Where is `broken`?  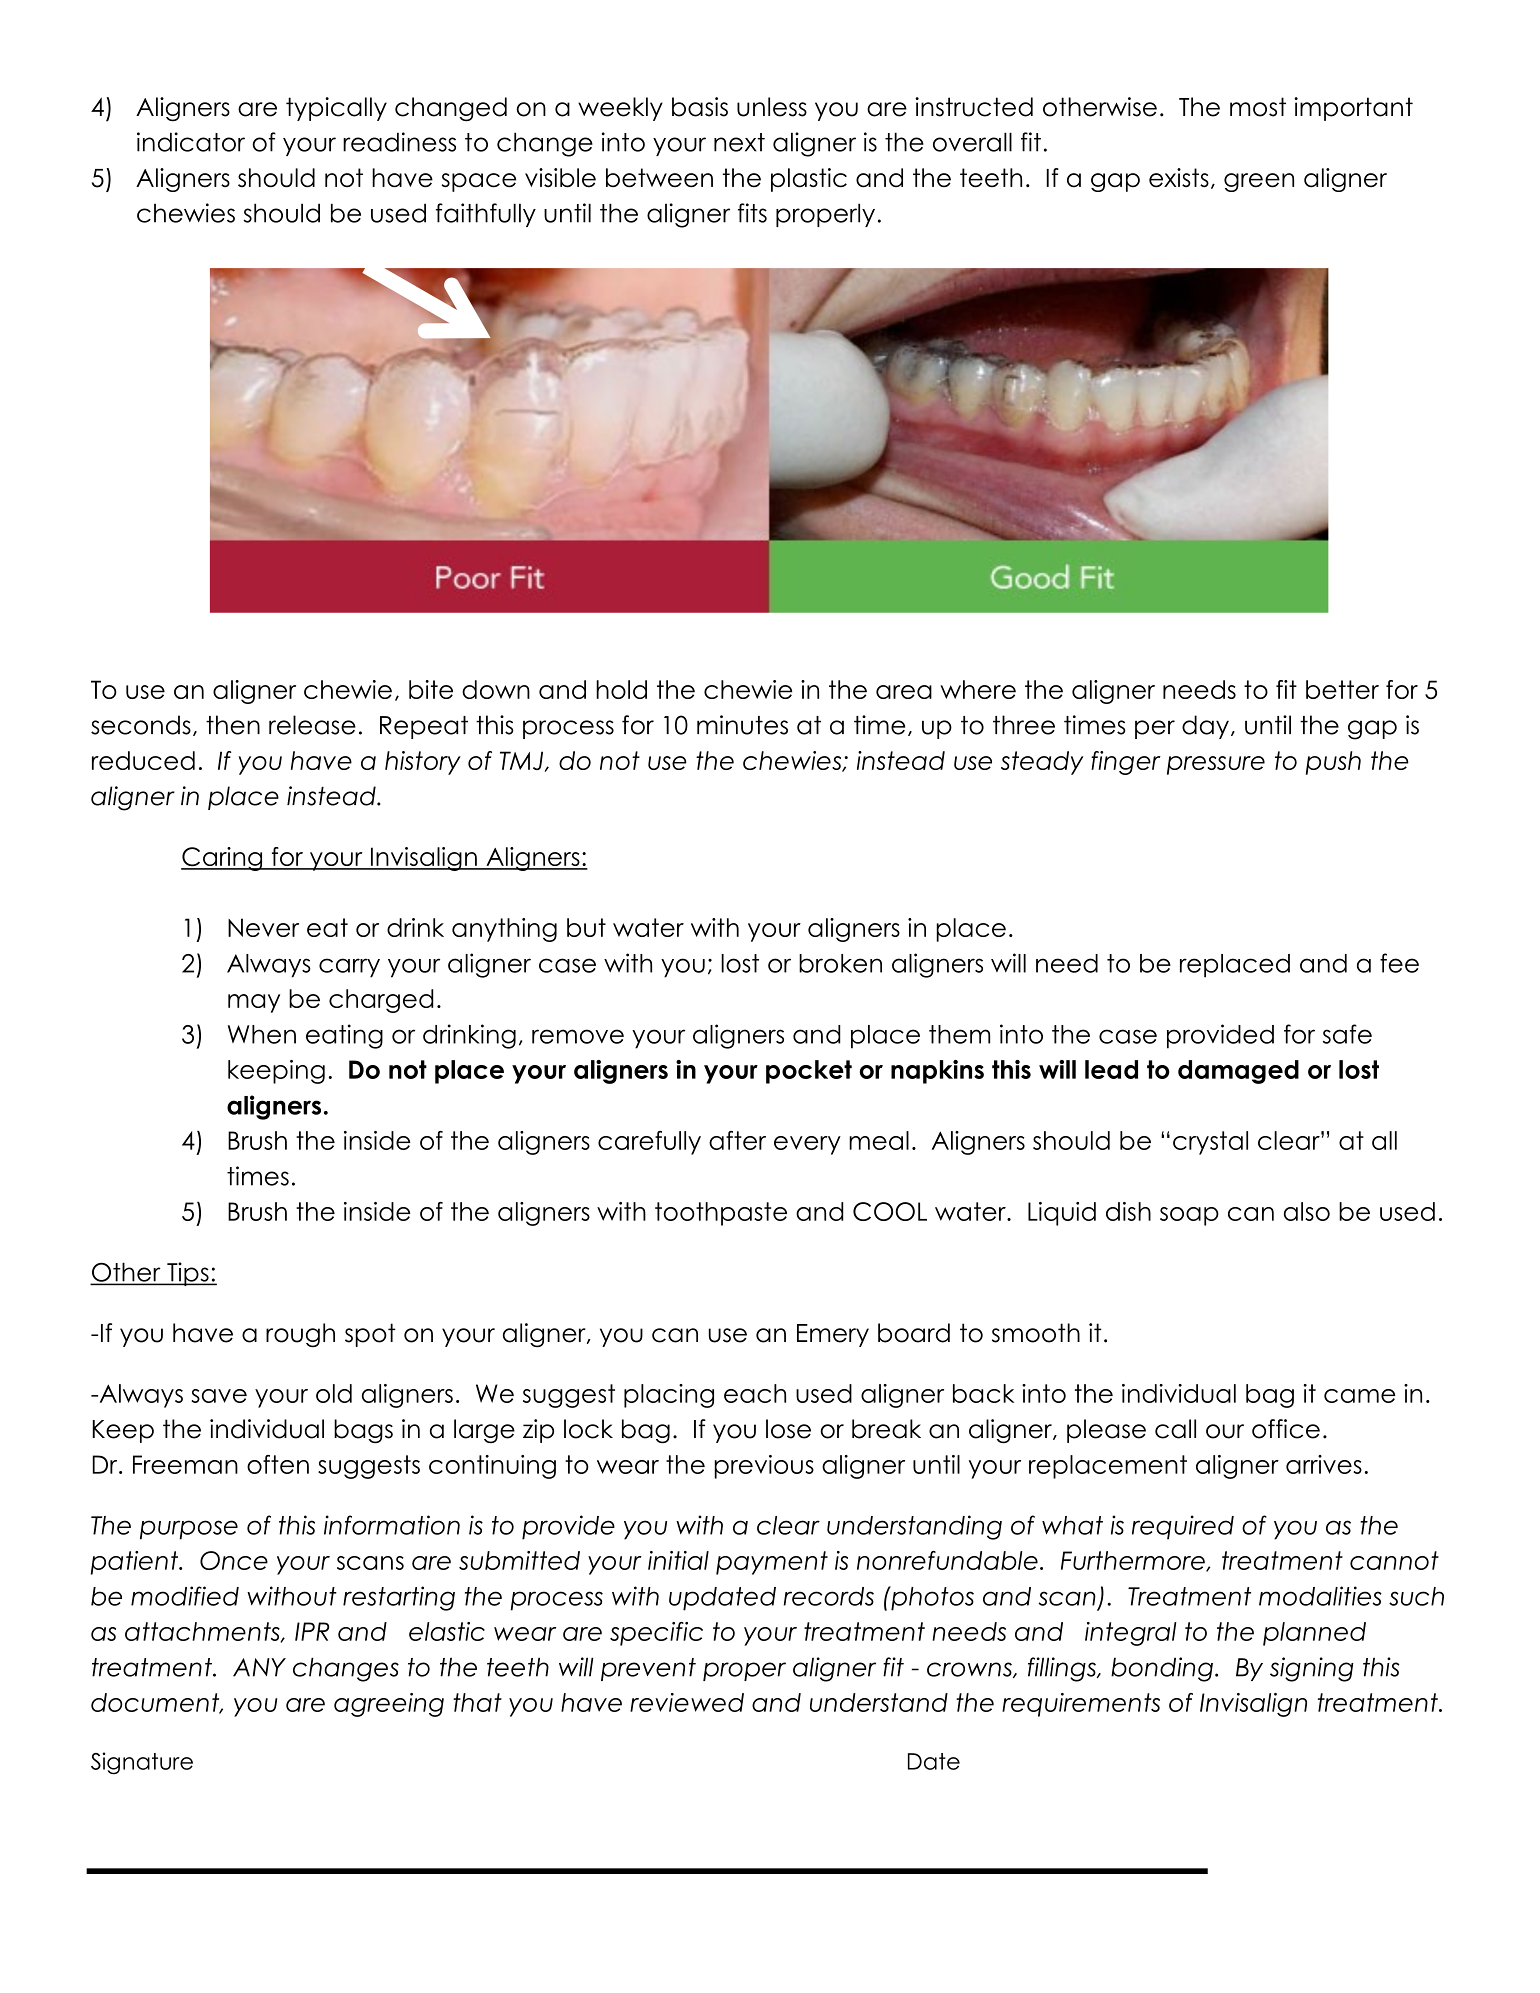
broken is located at coordinates (840, 963).
